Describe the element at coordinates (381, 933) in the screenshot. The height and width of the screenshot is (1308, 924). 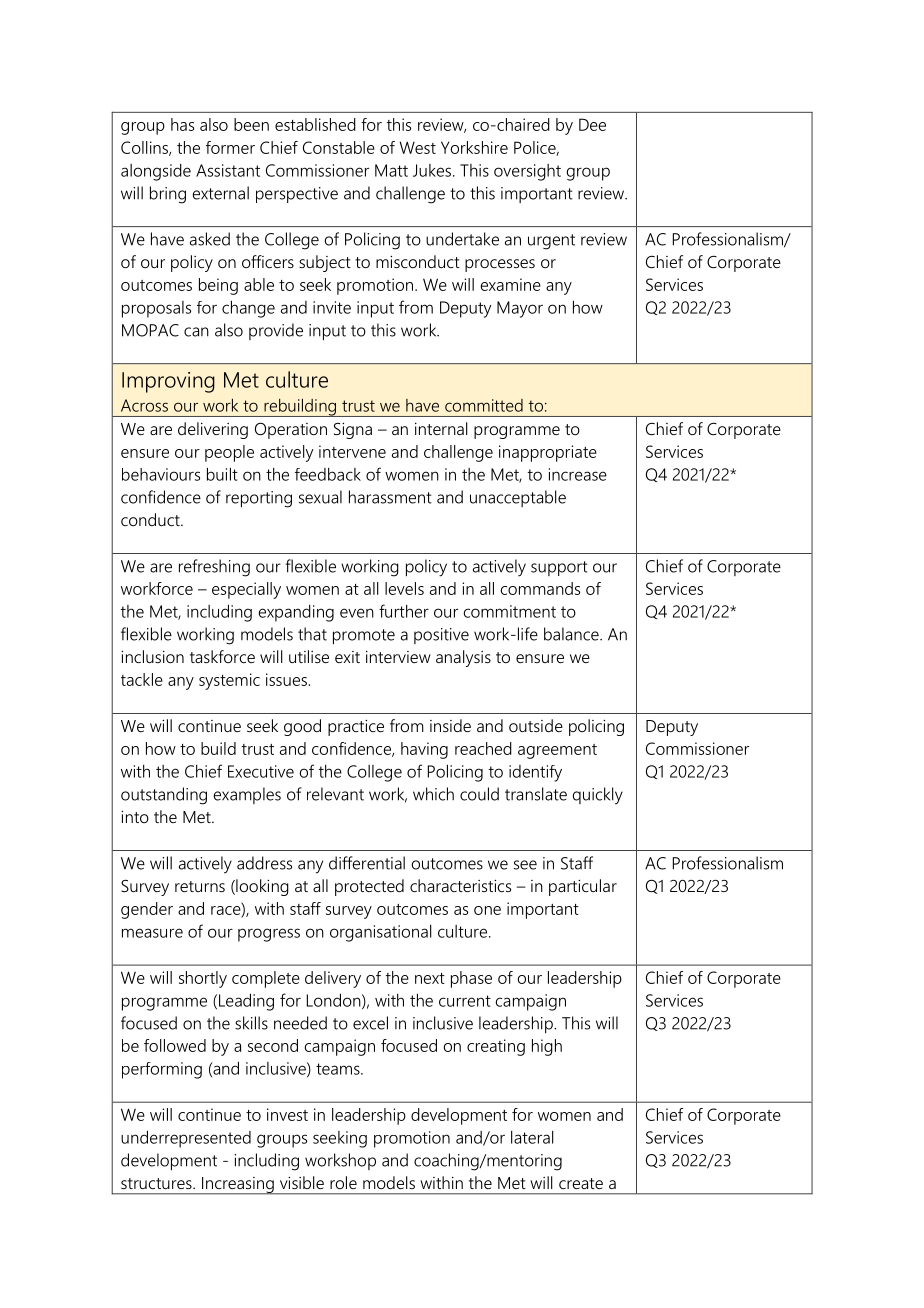
I see `organisational` at that location.
